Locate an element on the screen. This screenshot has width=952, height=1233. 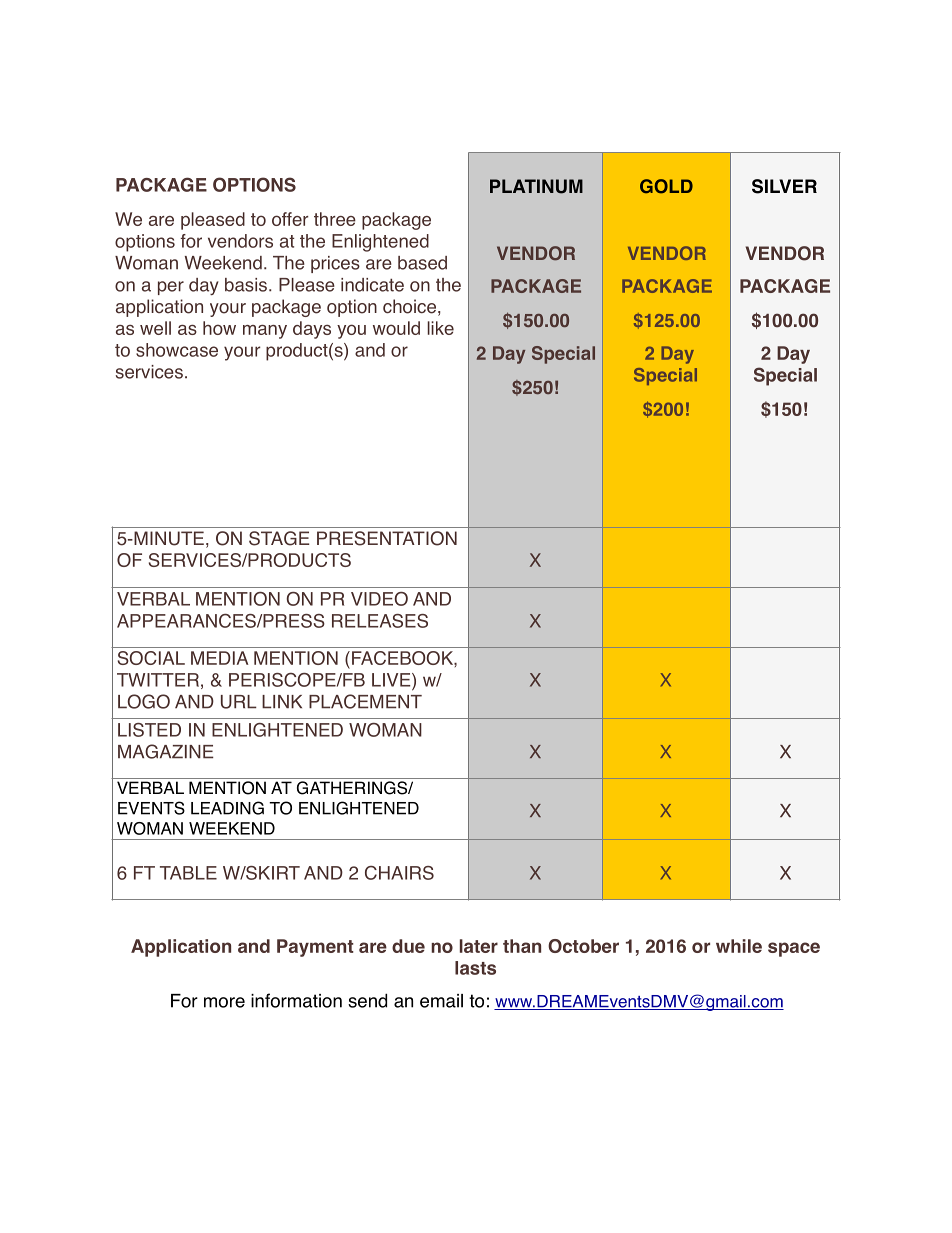
PLATINUM is located at coordinates (536, 186).
